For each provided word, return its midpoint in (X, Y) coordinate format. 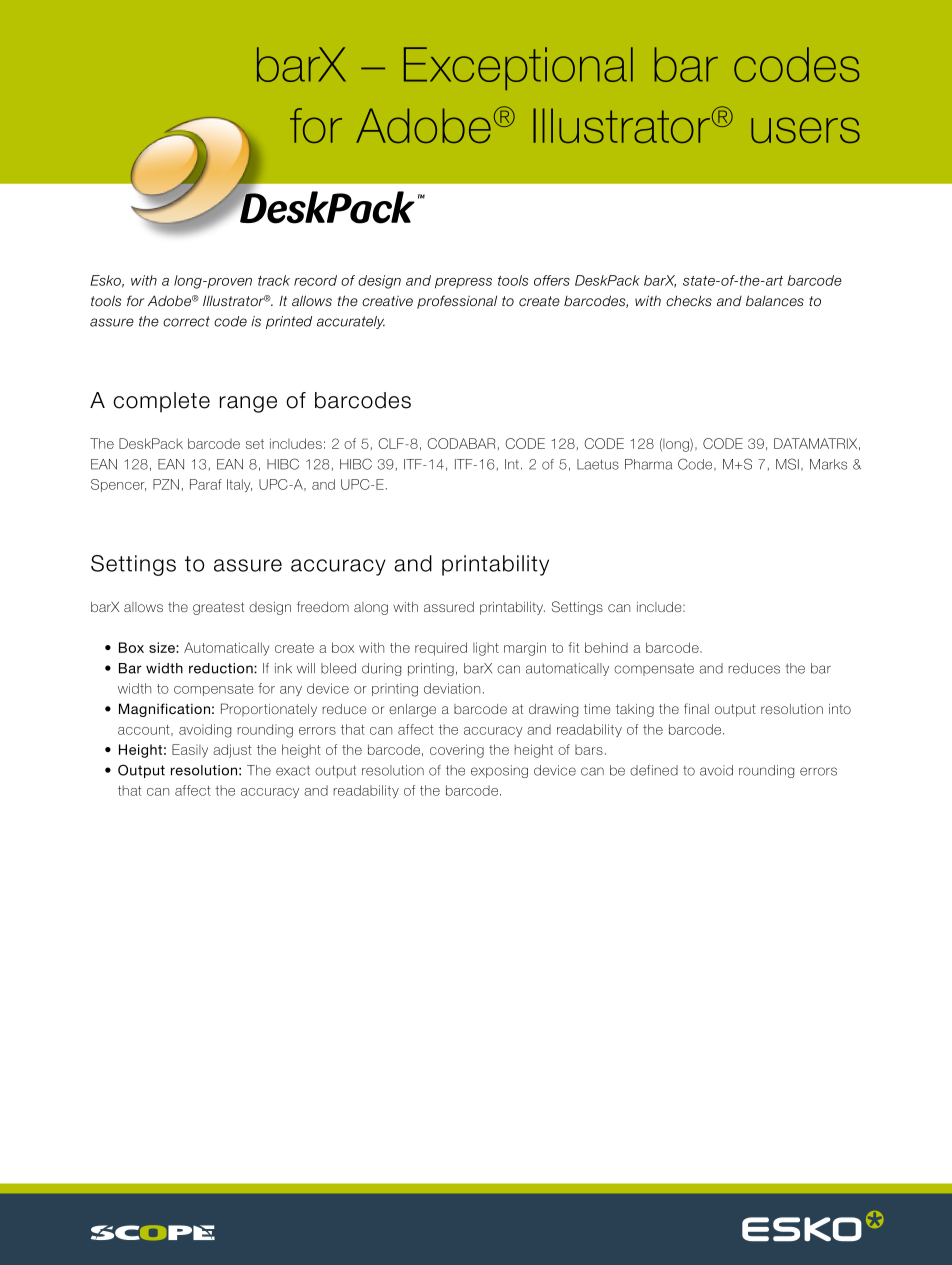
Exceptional (518, 68)
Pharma (648, 464)
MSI (787, 464)
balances (775, 301)
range (248, 404)
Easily (190, 751)
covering (457, 751)
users (805, 130)
